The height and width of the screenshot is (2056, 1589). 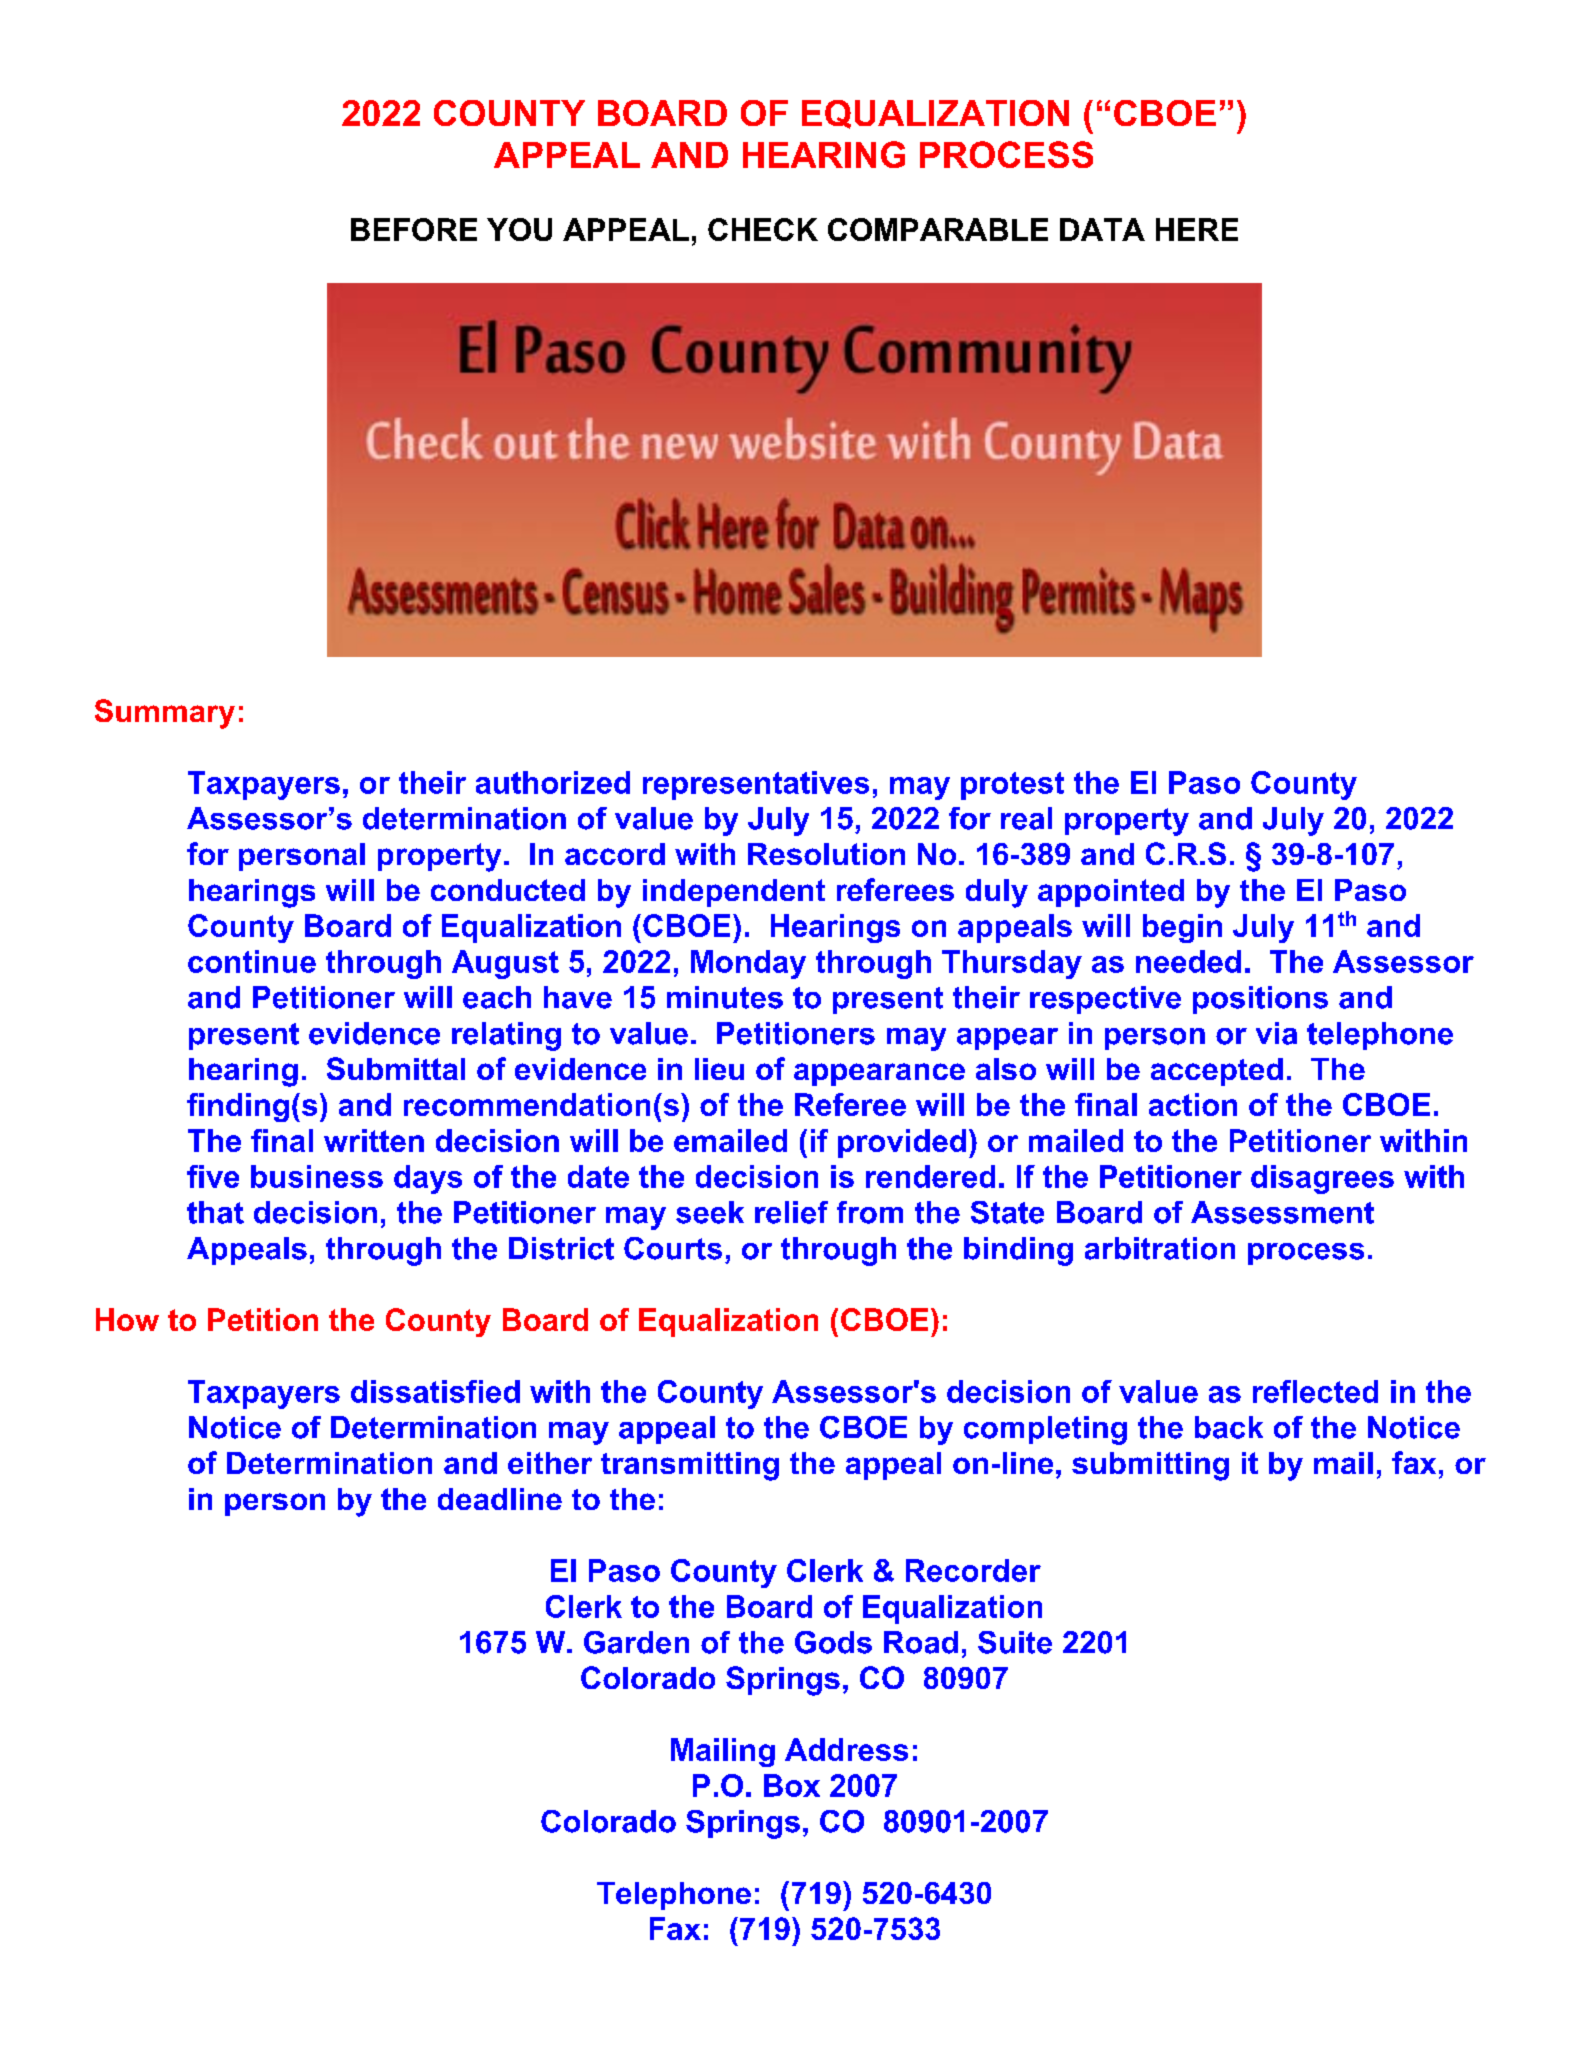 What do you see at coordinates (1229, 1427) in the screenshot?
I see `back` at bounding box center [1229, 1427].
